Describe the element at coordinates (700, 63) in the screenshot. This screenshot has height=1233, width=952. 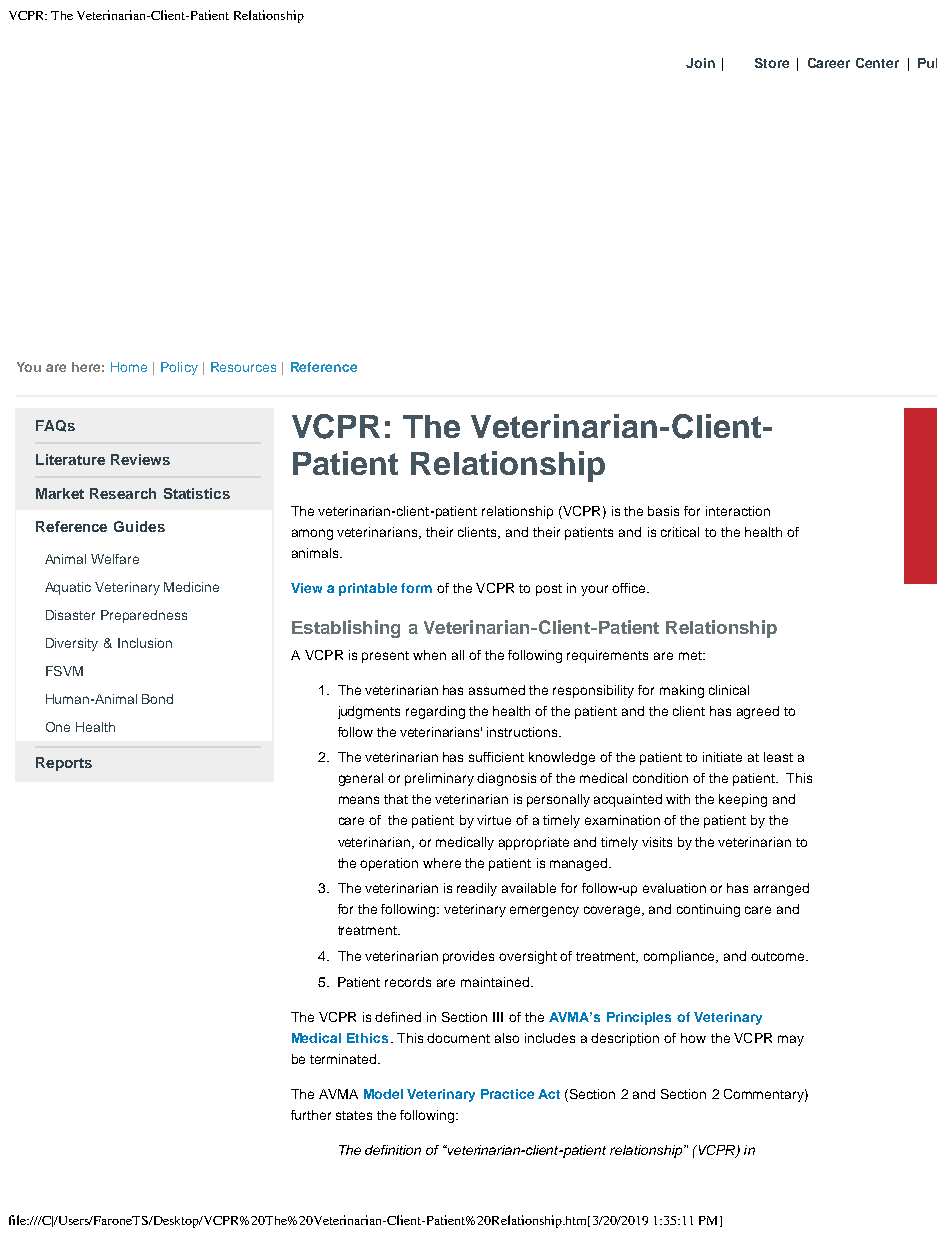
I see `Join` at that location.
